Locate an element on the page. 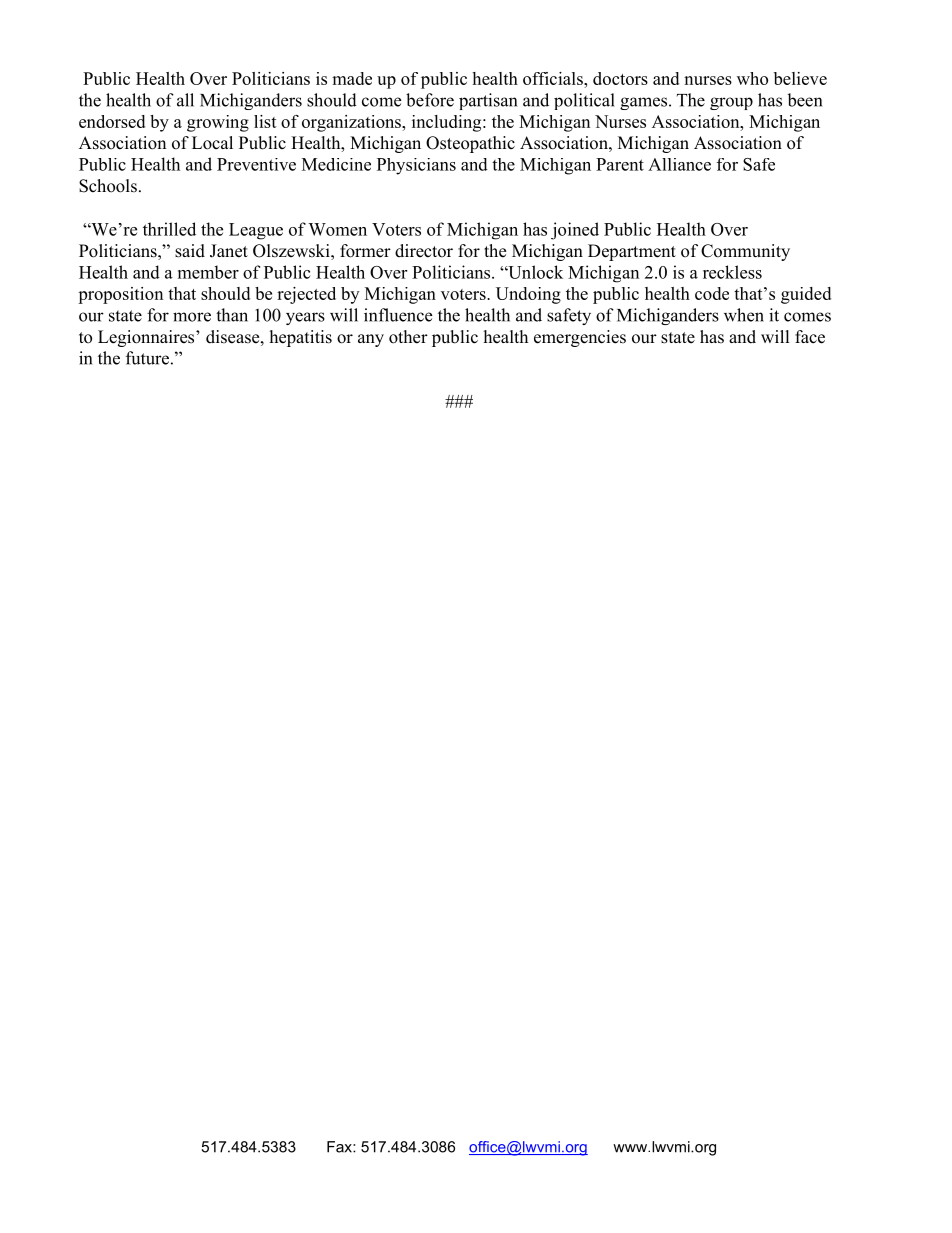 The image size is (952, 1233). who is located at coordinates (752, 78).
